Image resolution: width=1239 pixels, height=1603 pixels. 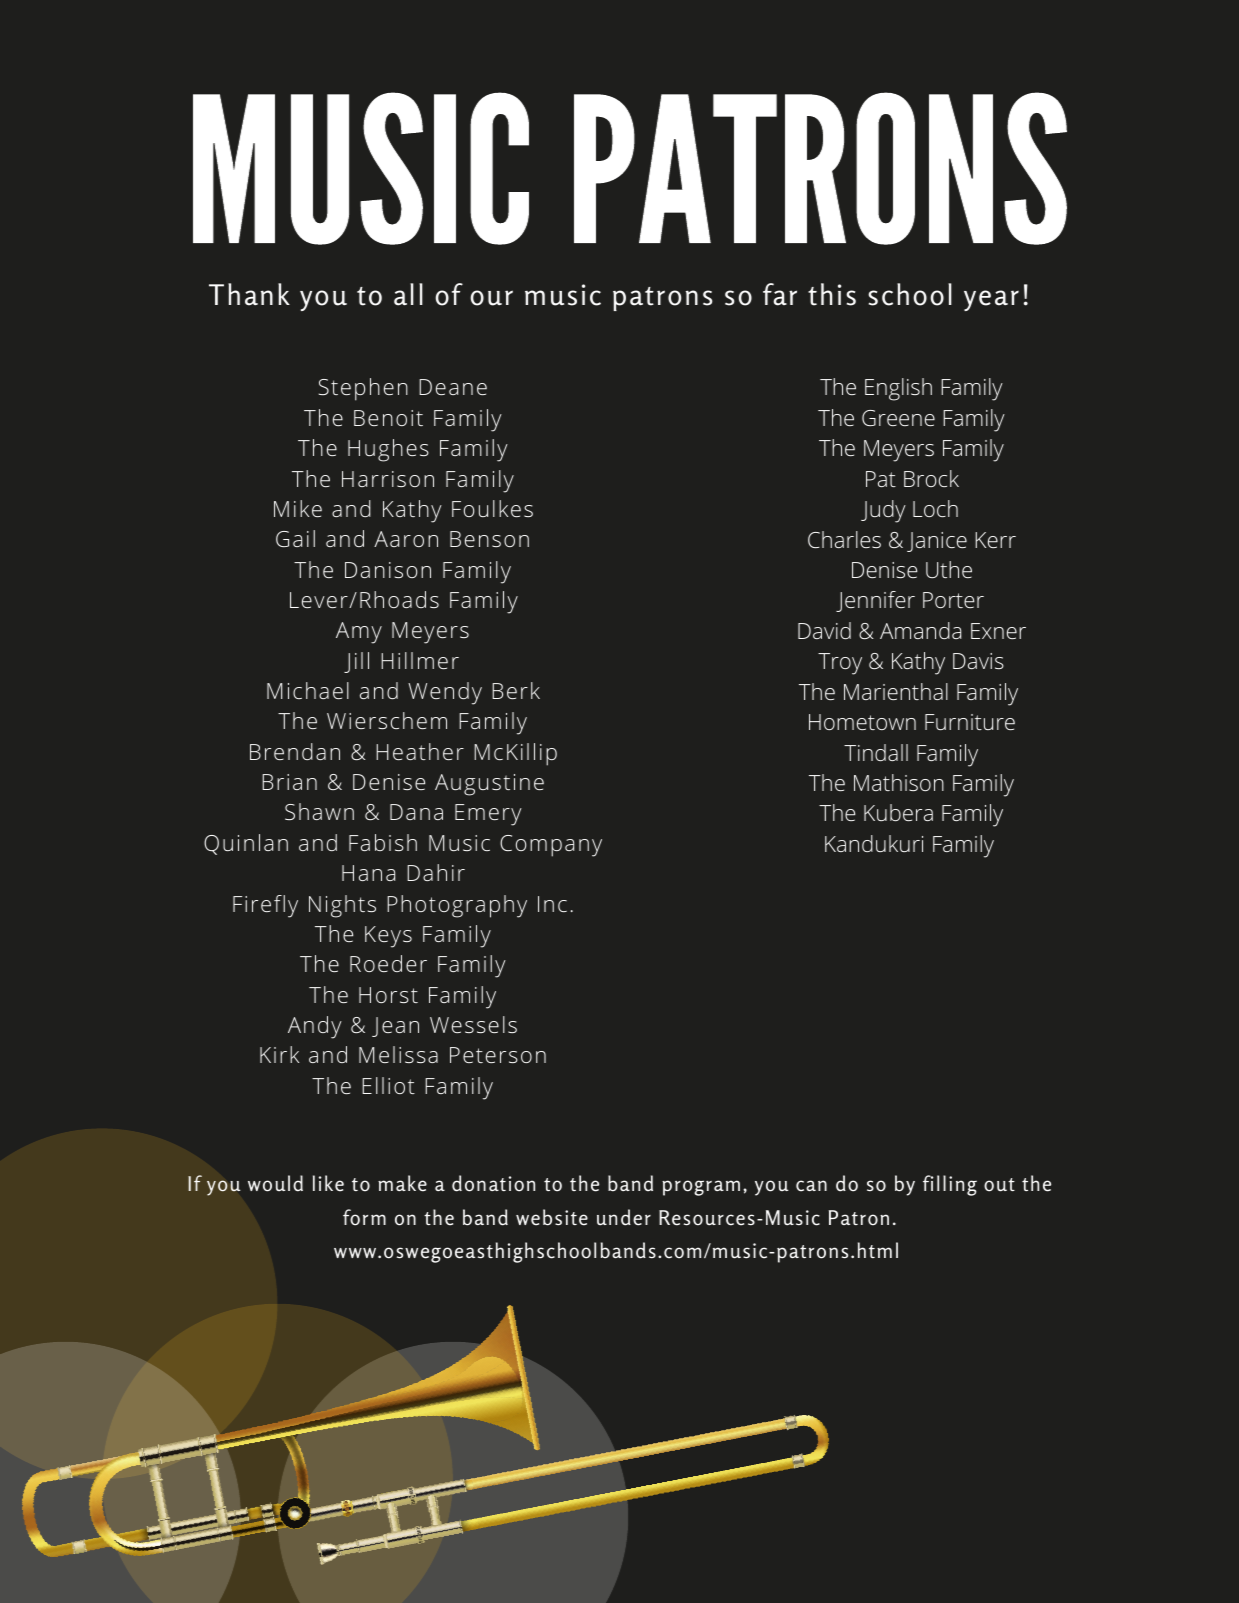 What do you see at coordinates (295, 751) in the document?
I see `Brendan` at bounding box center [295, 751].
